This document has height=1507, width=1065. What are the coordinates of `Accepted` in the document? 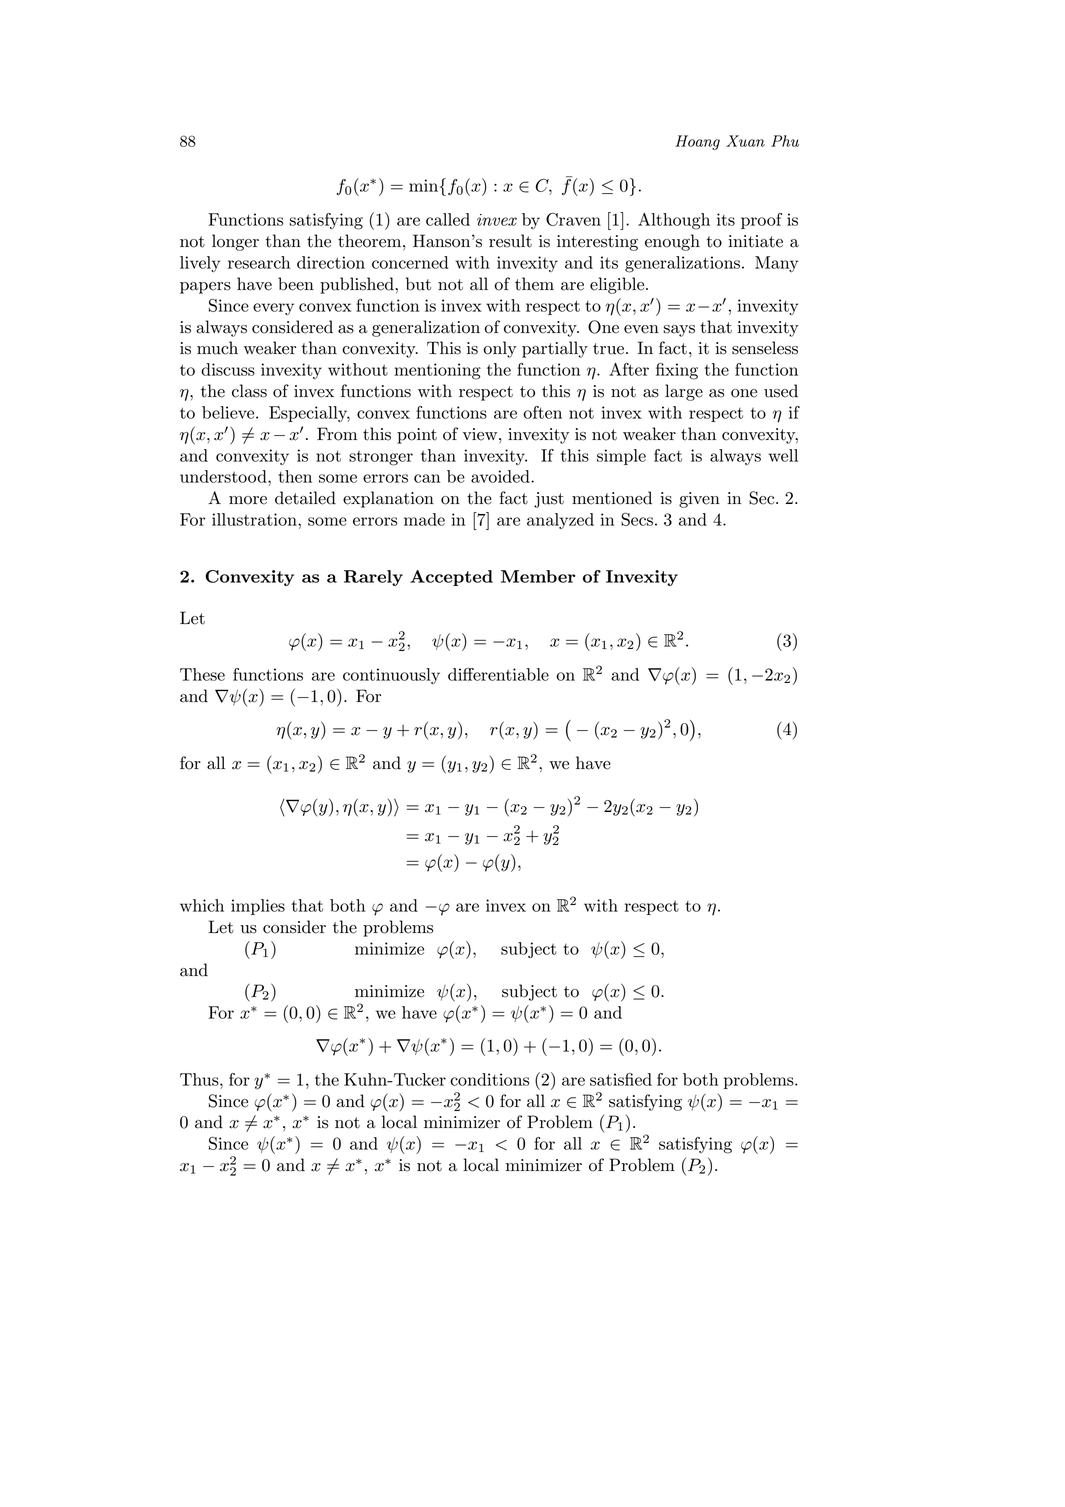 It's located at (451, 578).
